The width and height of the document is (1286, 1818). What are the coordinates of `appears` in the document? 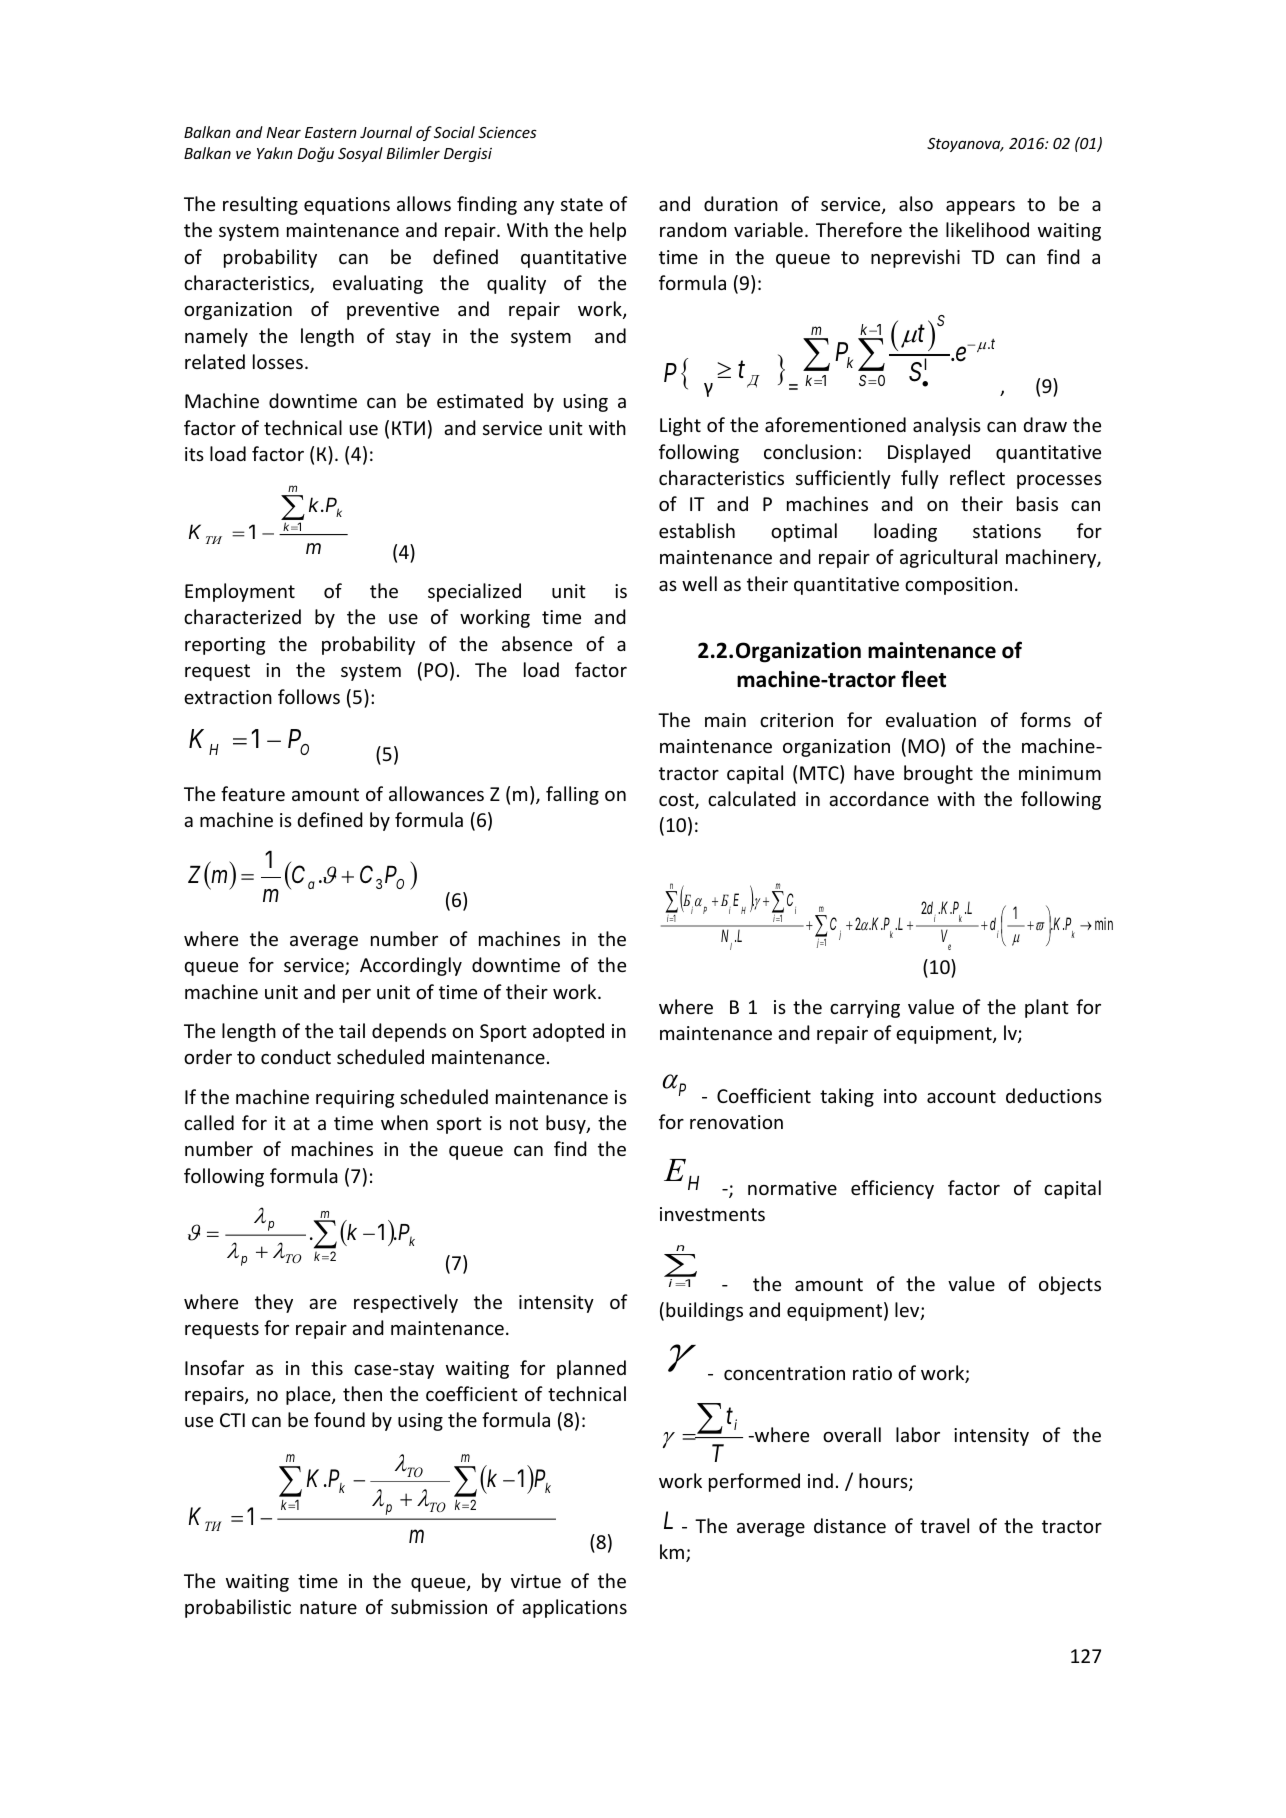 It's located at (980, 208).
